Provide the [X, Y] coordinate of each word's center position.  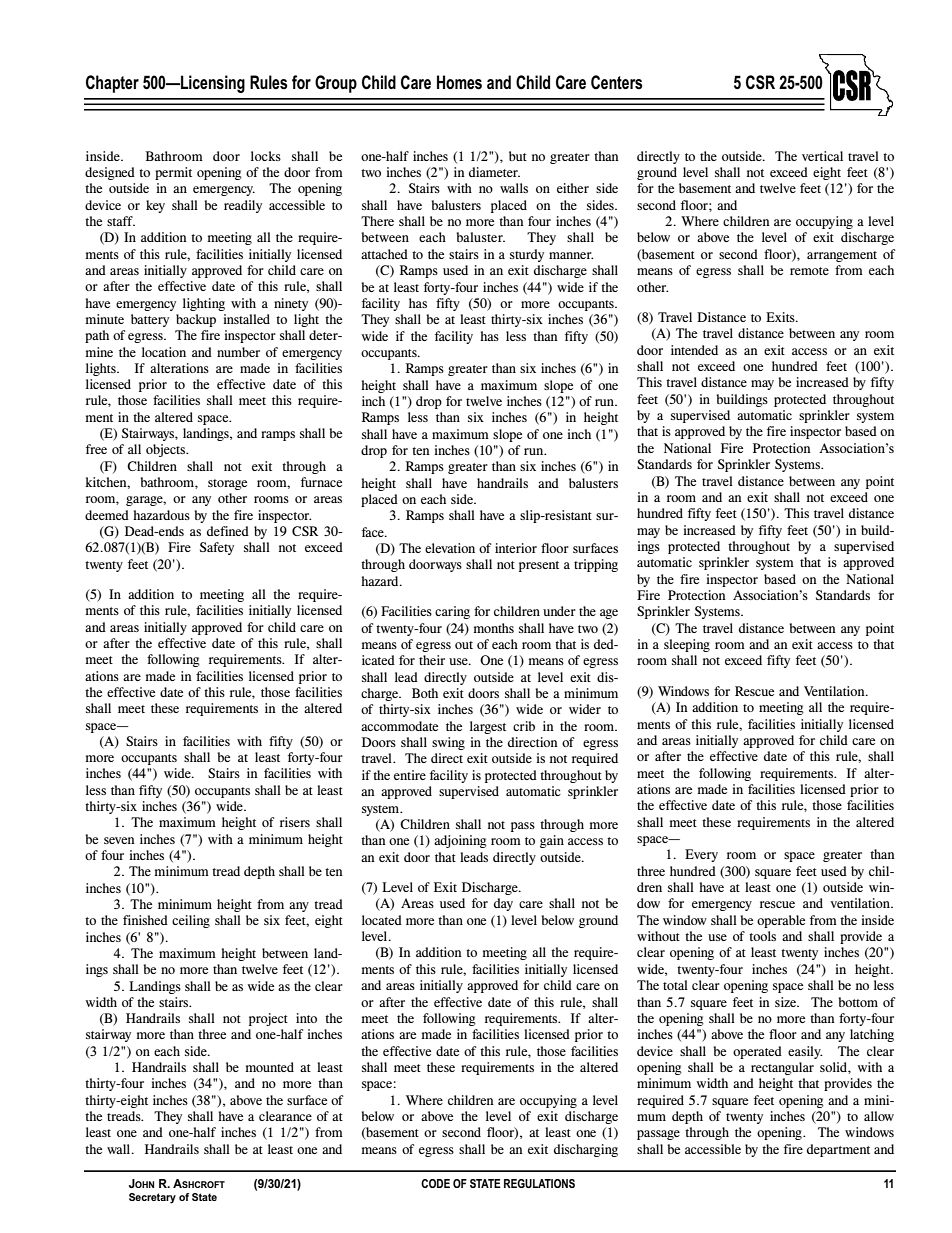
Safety [217, 548]
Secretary [152, 1198]
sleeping [687, 645]
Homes [459, 82]
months [493, 628]
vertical [822, 156]
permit [173, 173]
